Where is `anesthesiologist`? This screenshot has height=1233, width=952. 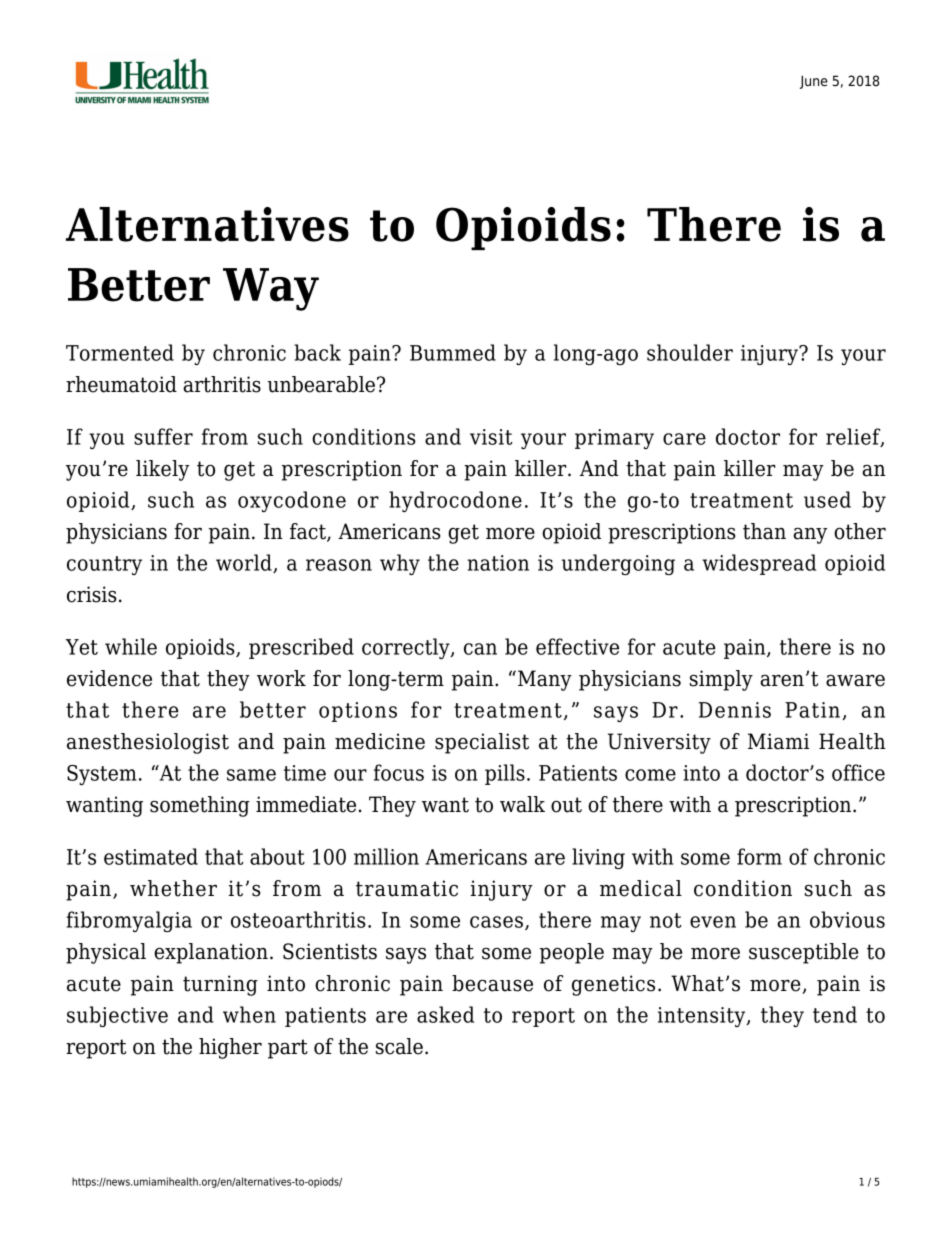 anesthesiologist is located at coordinates (148, 743).
